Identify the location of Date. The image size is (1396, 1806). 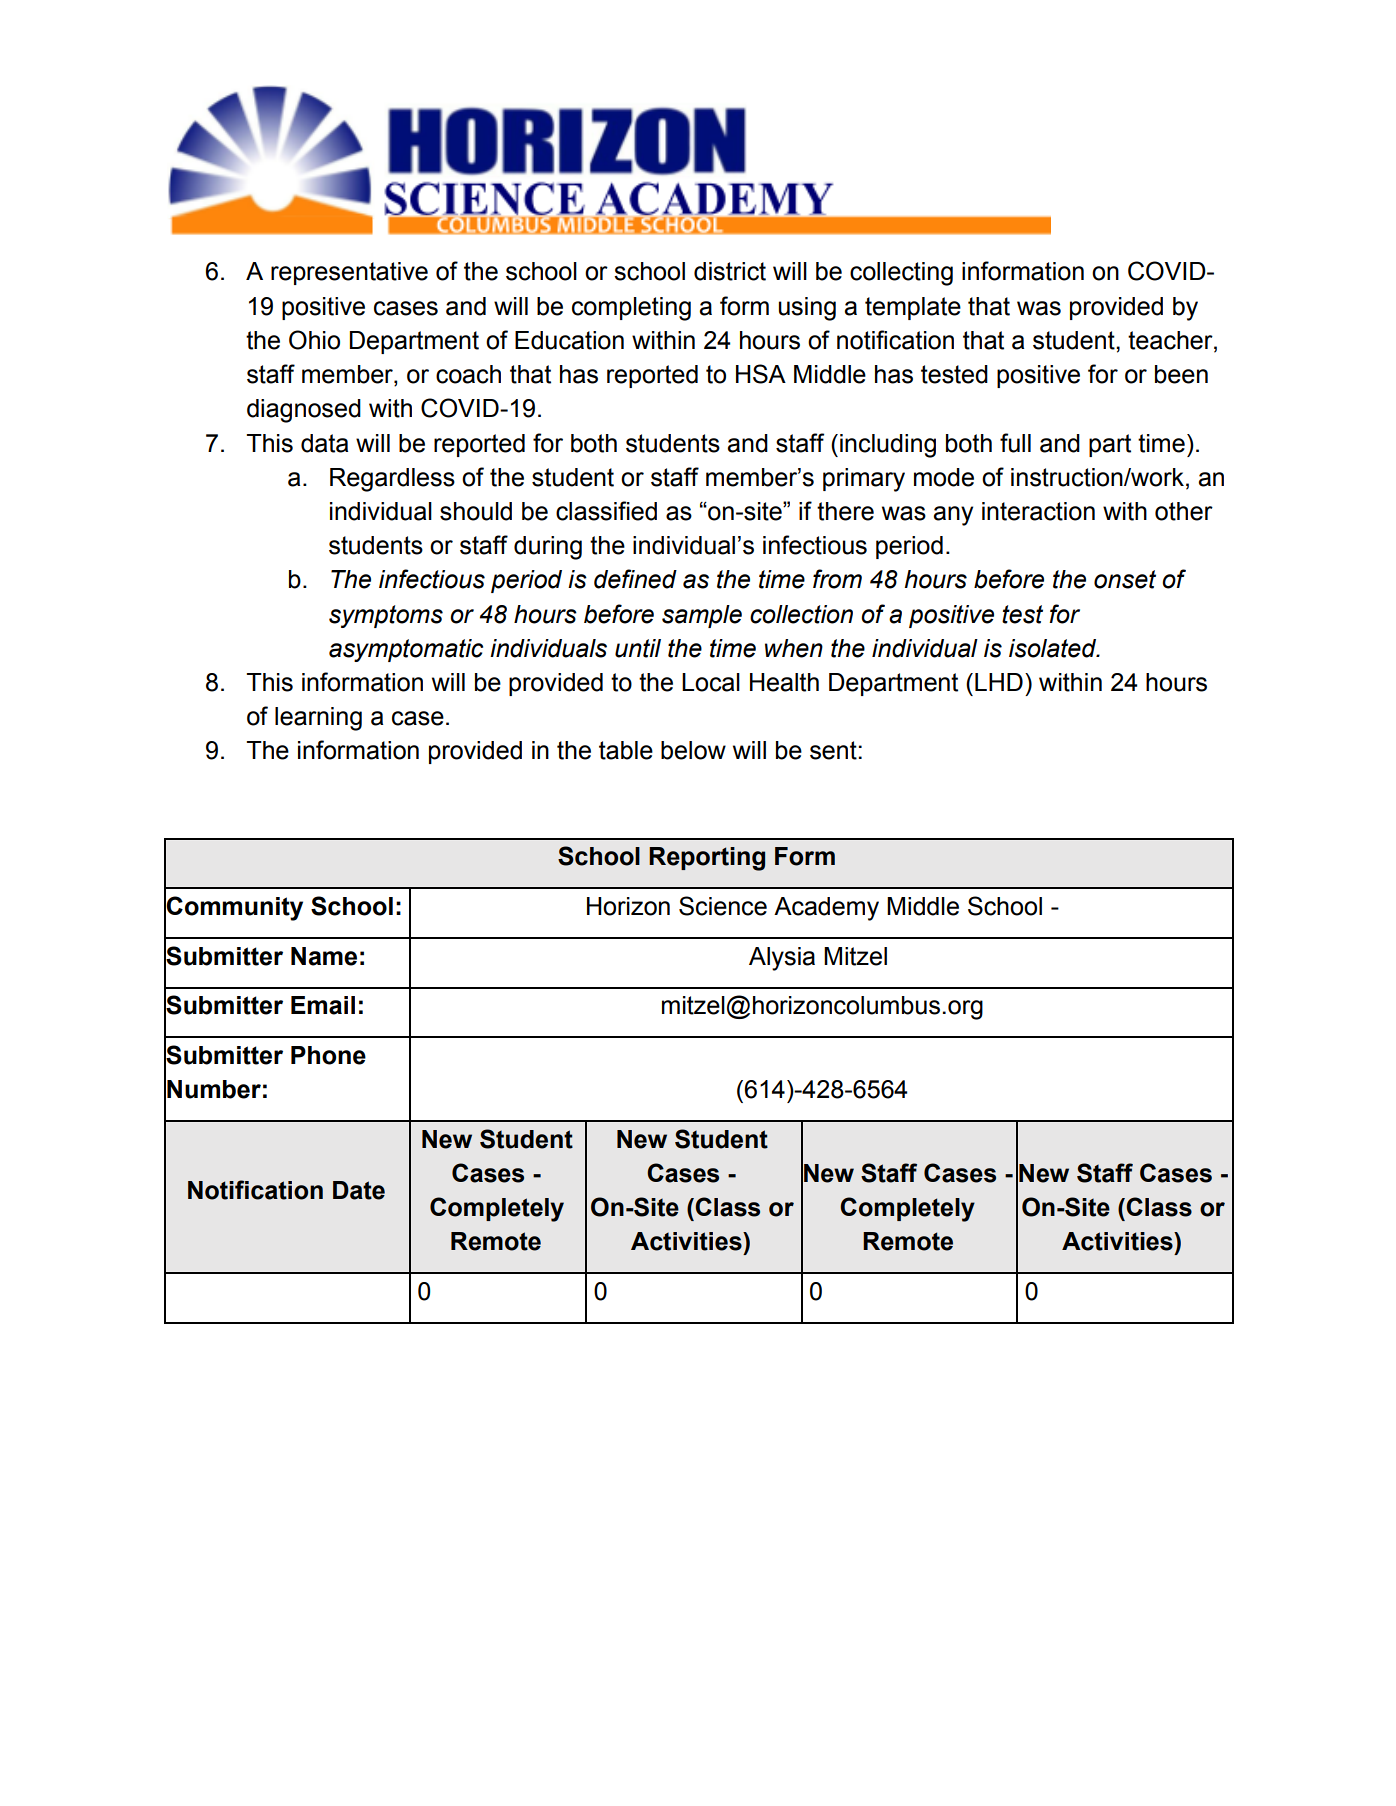
(359, 1190).
